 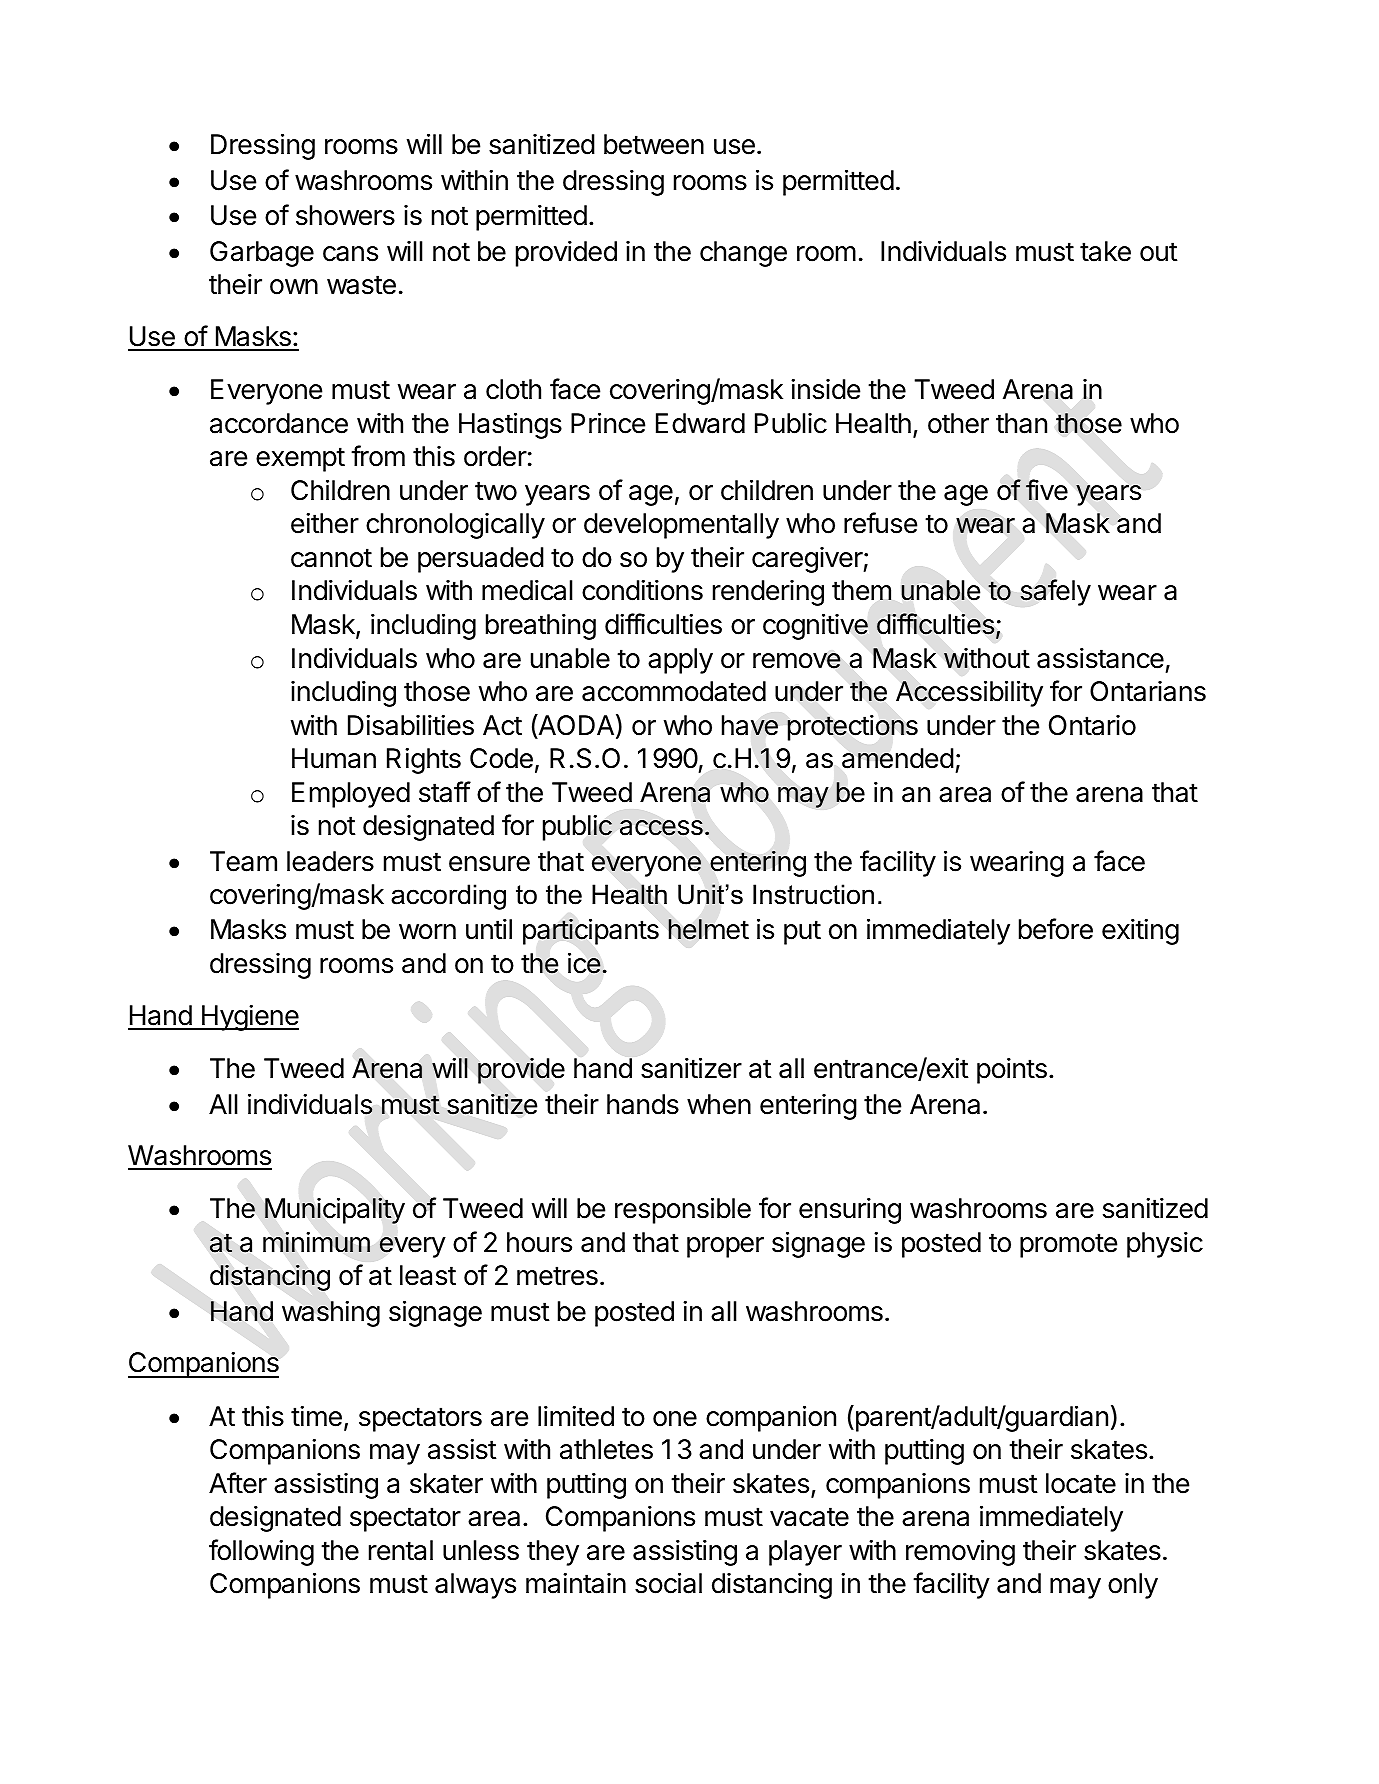 What do you see at coordinates (345, 215) in the document?
I see `showers` at bounding box center [345, 215].
